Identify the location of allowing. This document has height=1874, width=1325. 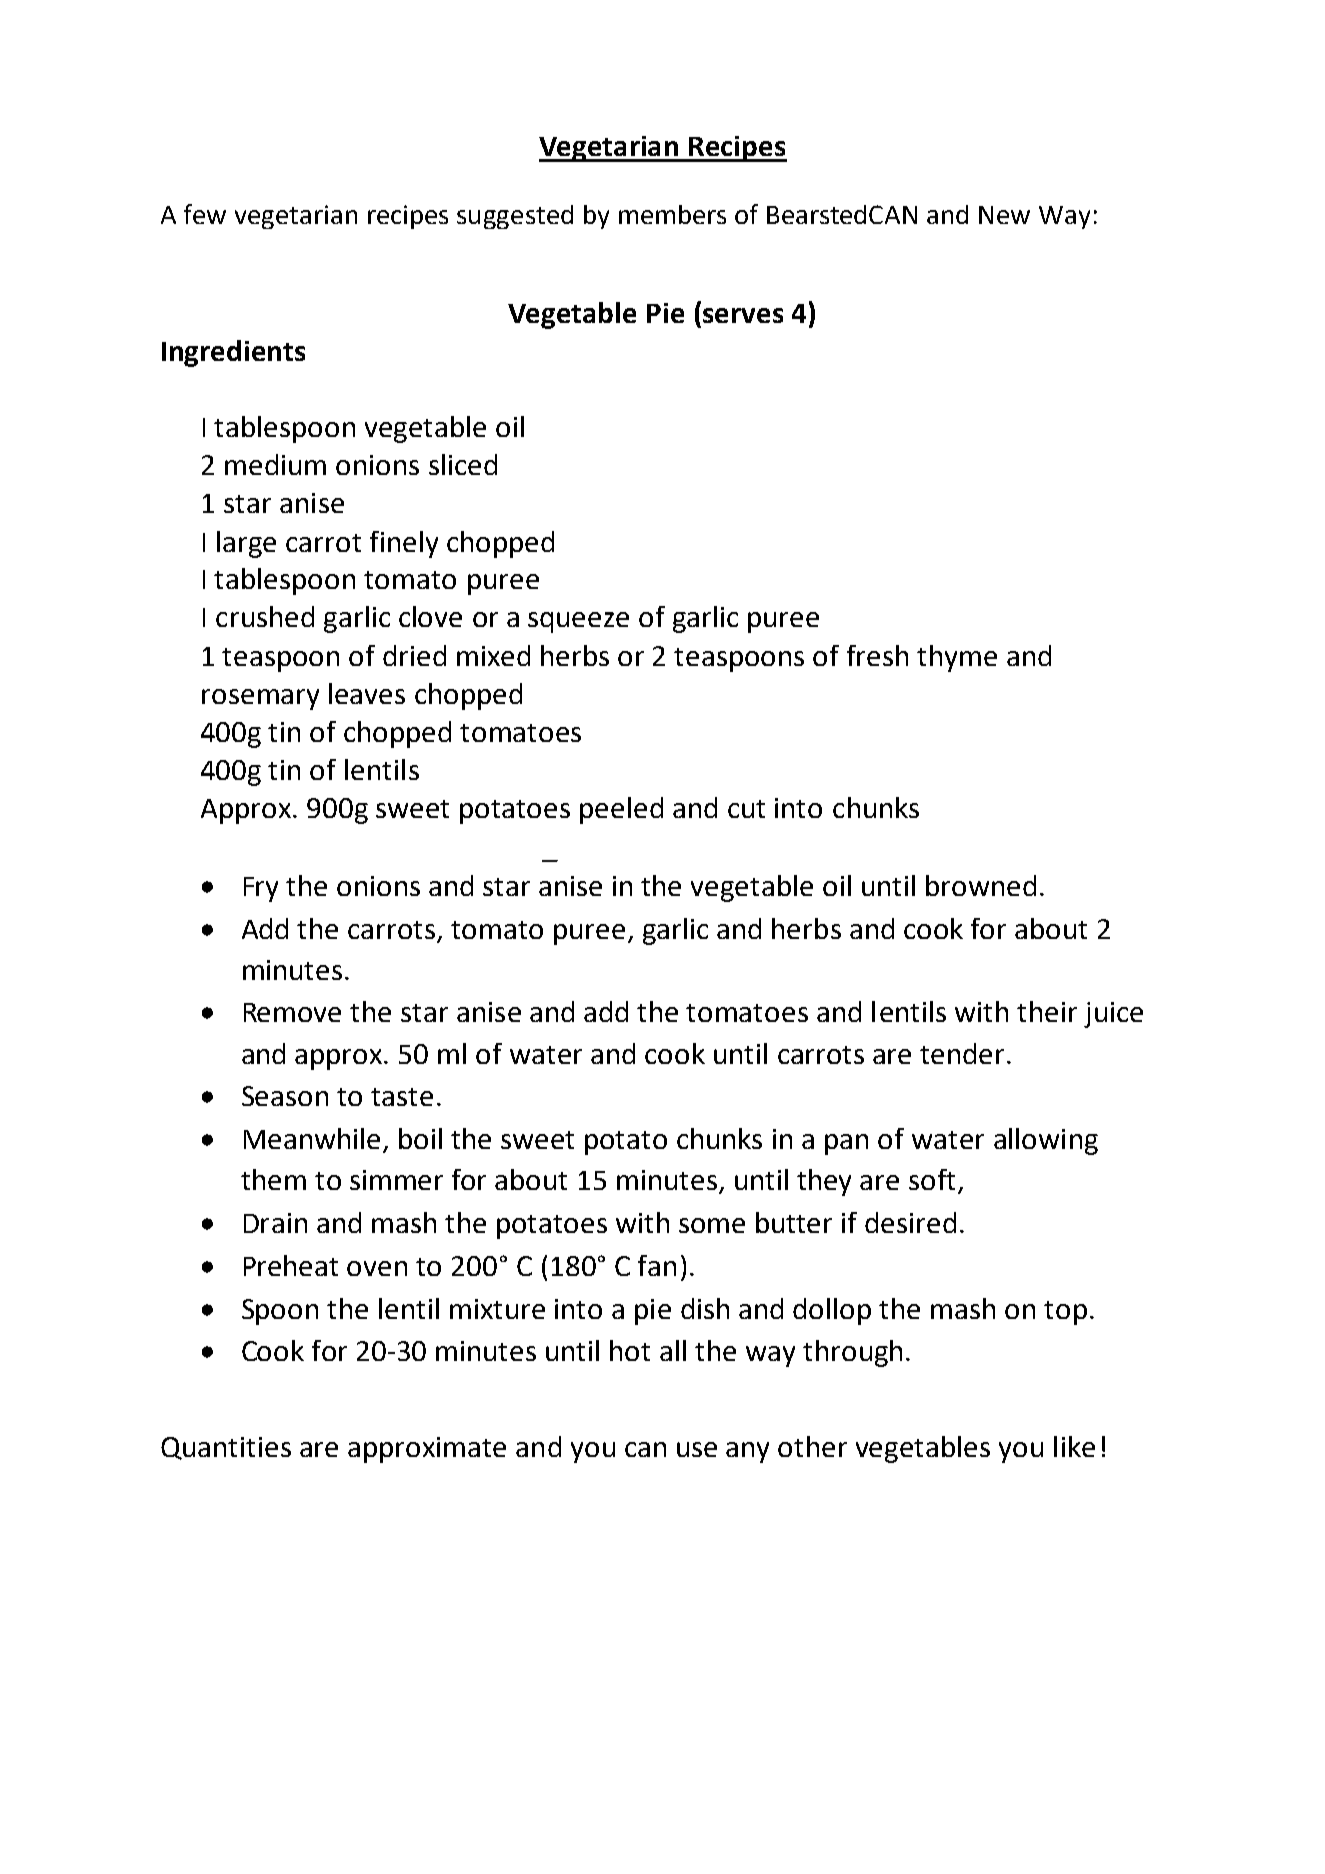
(1046, 1141).
